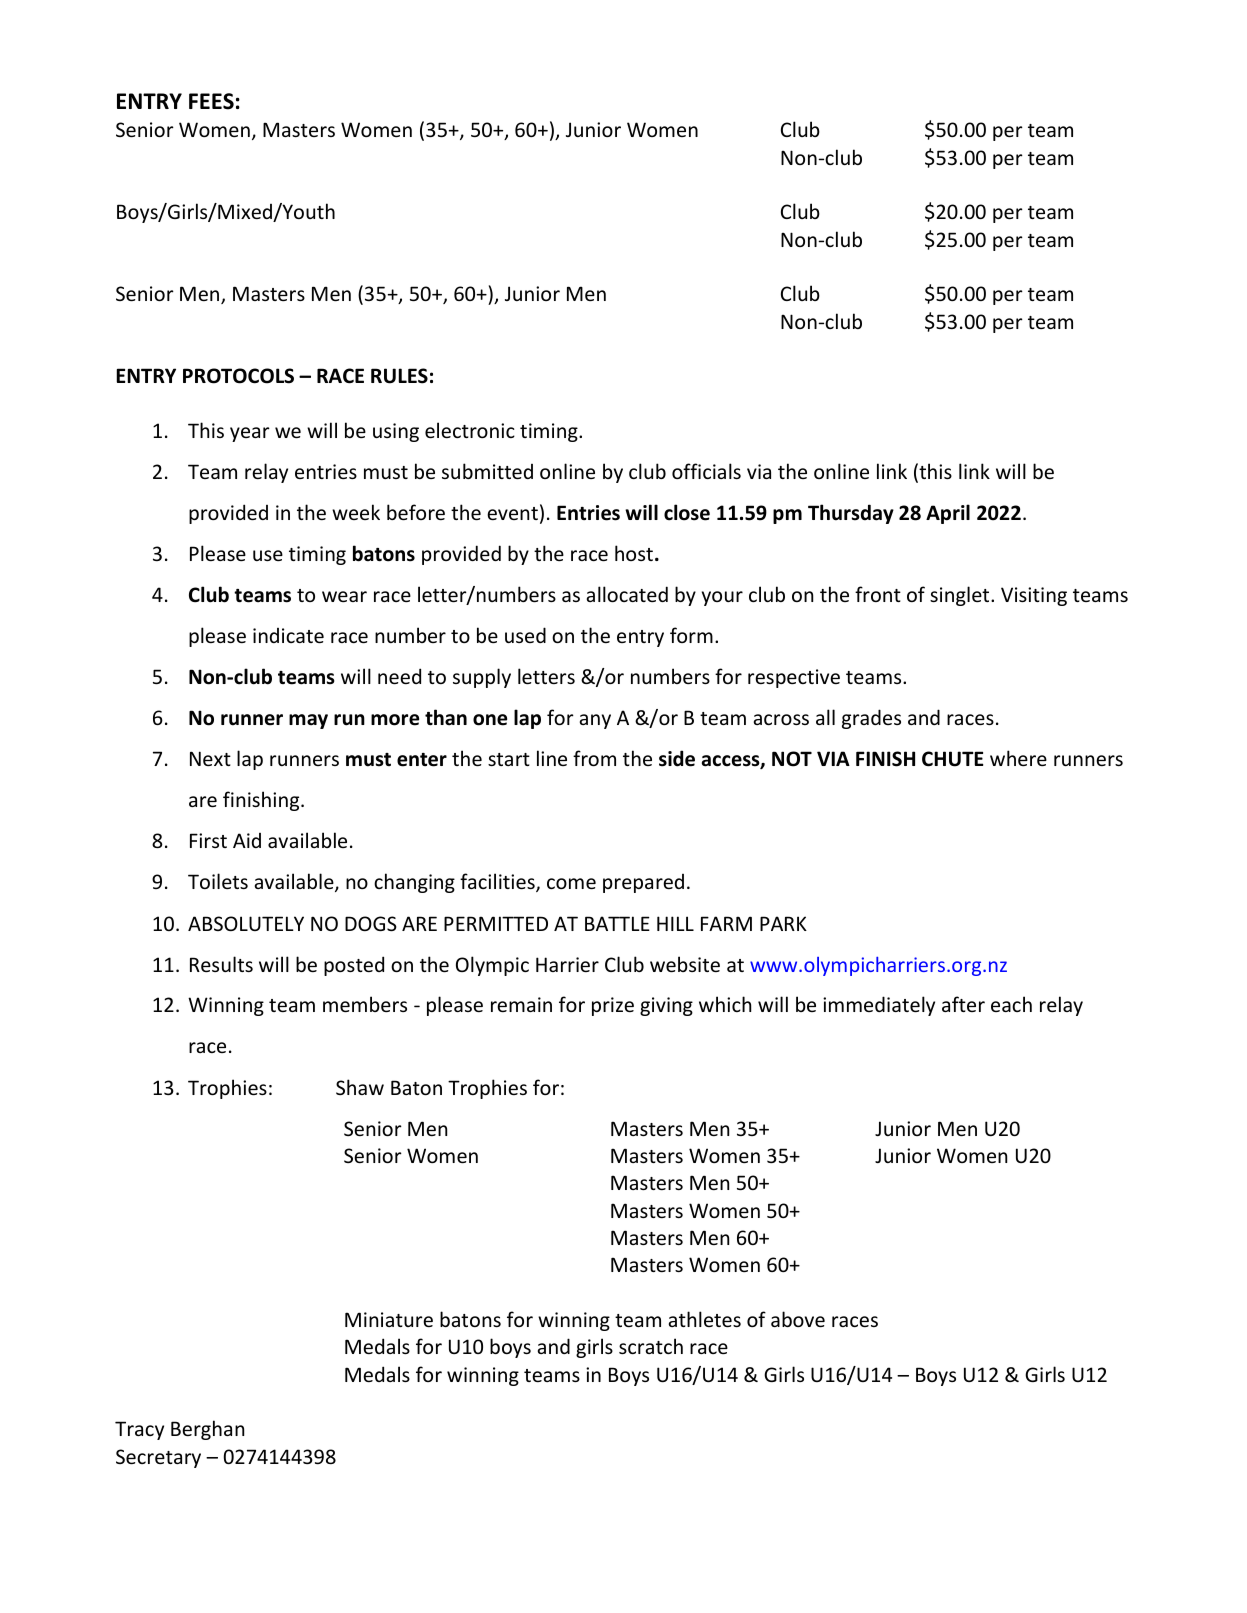 The width and height of the page is (1247, 1613). Describe the element at coordinates (288, 635) in the page. I see `indicate` at that location.
